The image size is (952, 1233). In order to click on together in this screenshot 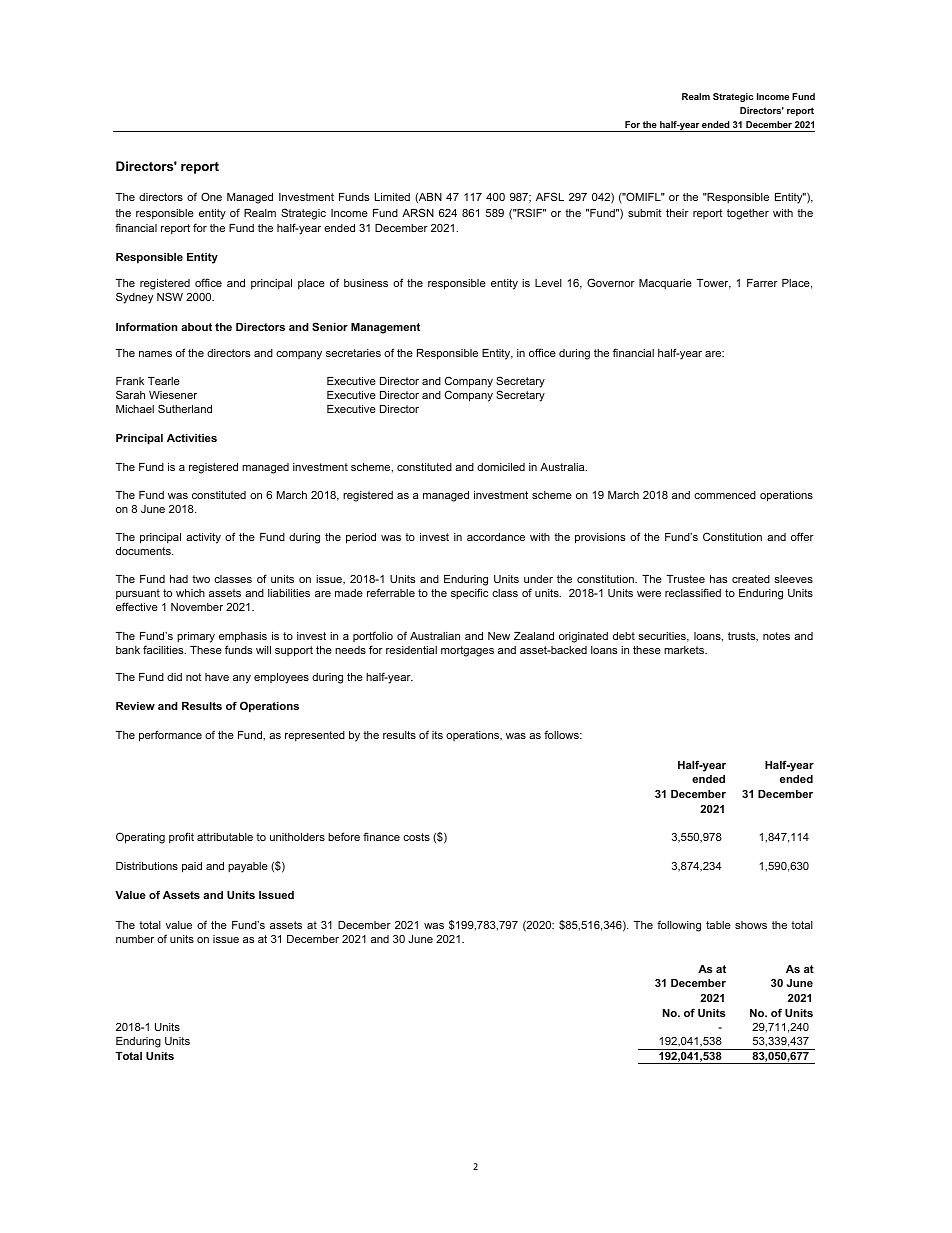, I will do `click(748, 214)`.
